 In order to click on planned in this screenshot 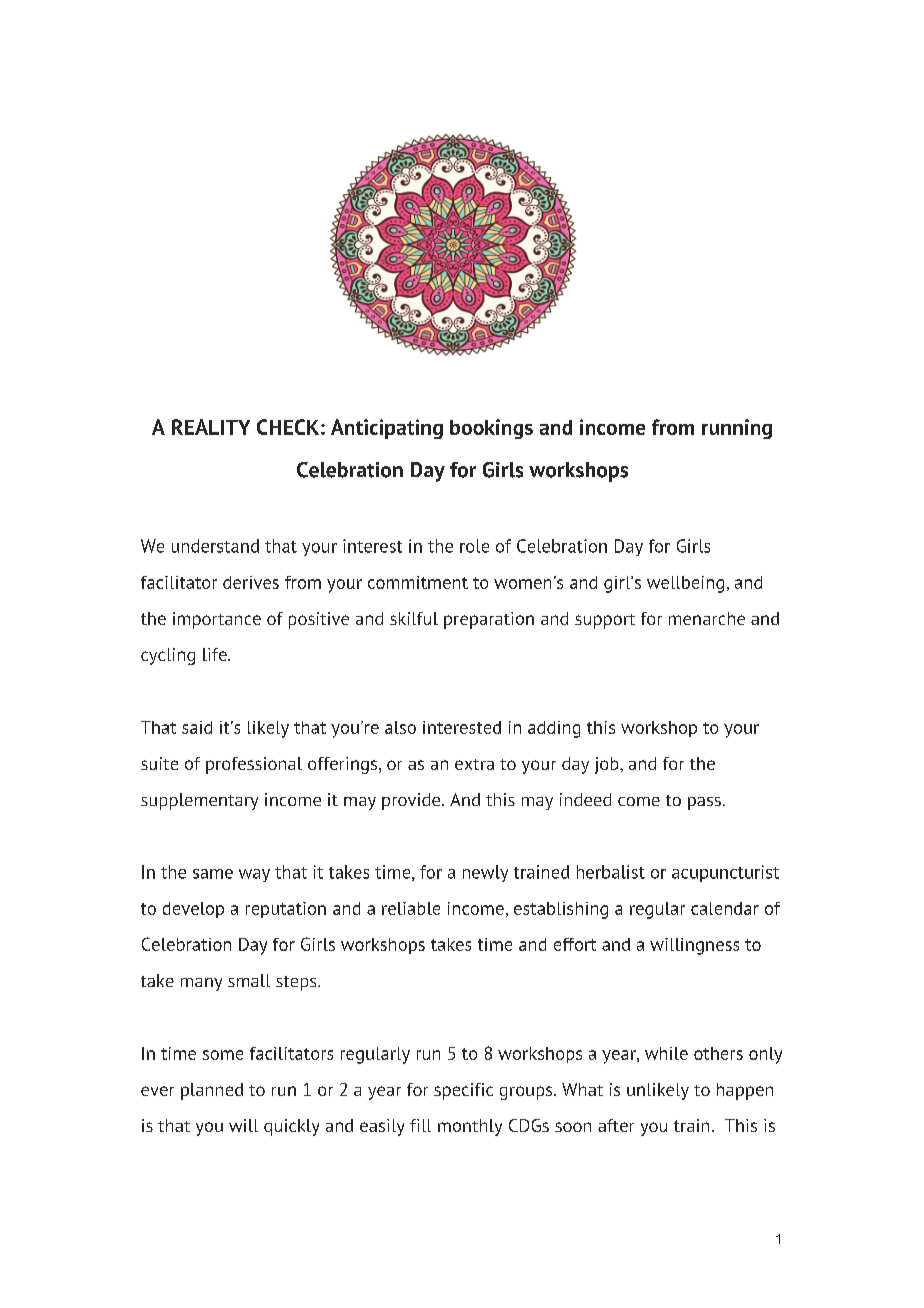, I will do `click(212, 1091)`.
